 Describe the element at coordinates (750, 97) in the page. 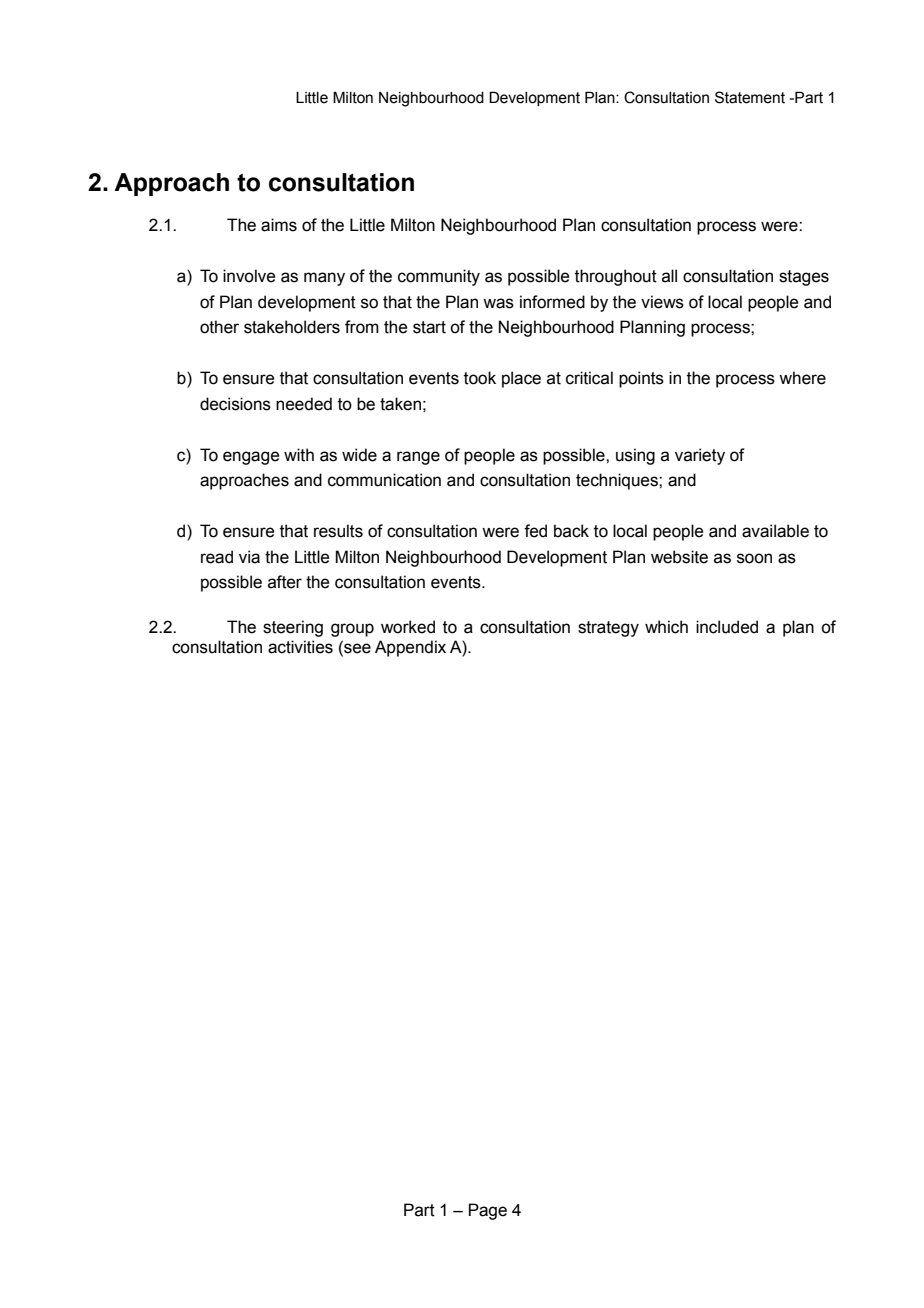

I see `Statement` at that location.
